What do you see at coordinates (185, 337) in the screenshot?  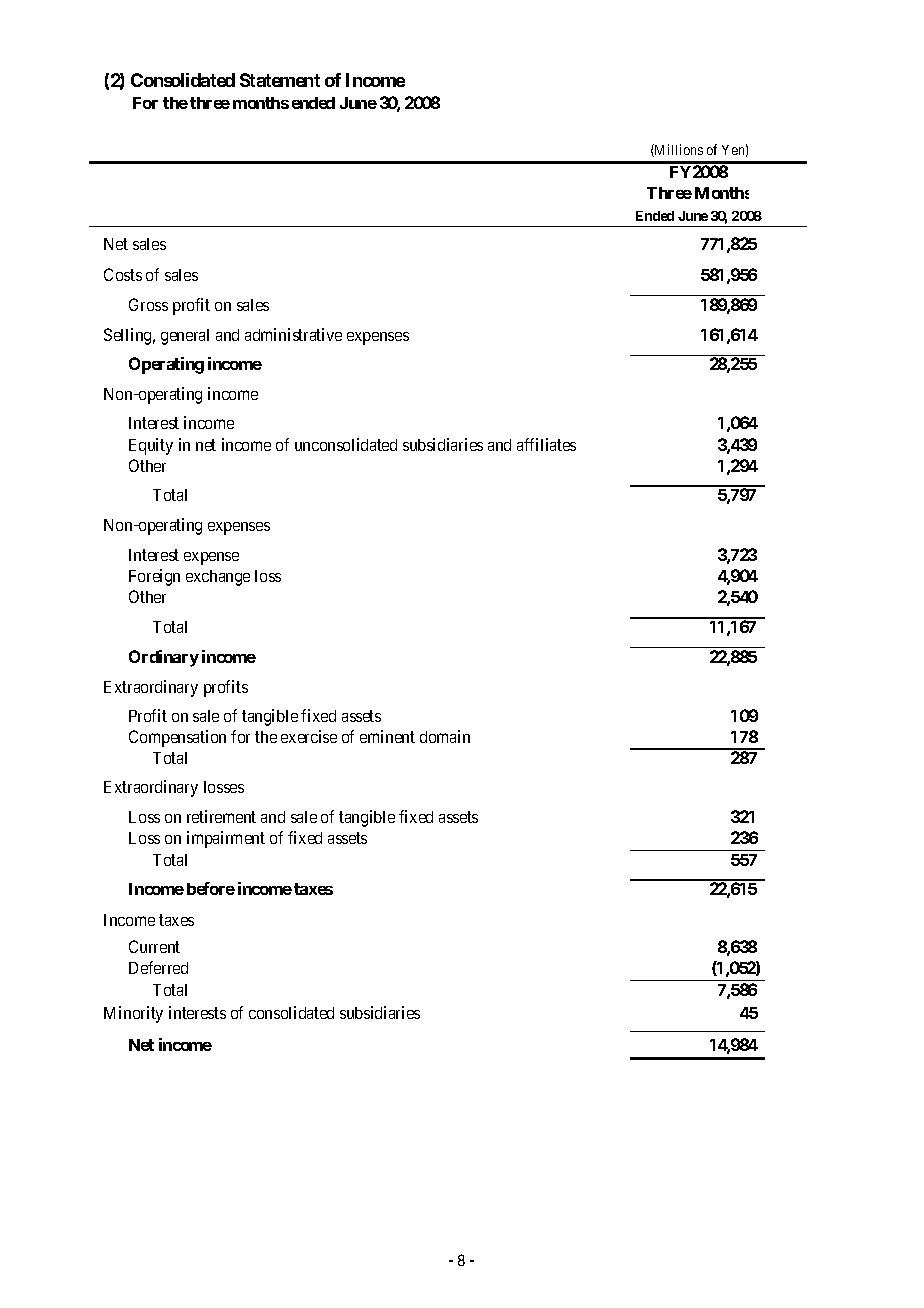 I see `general` at bounding box center [185, 337].
